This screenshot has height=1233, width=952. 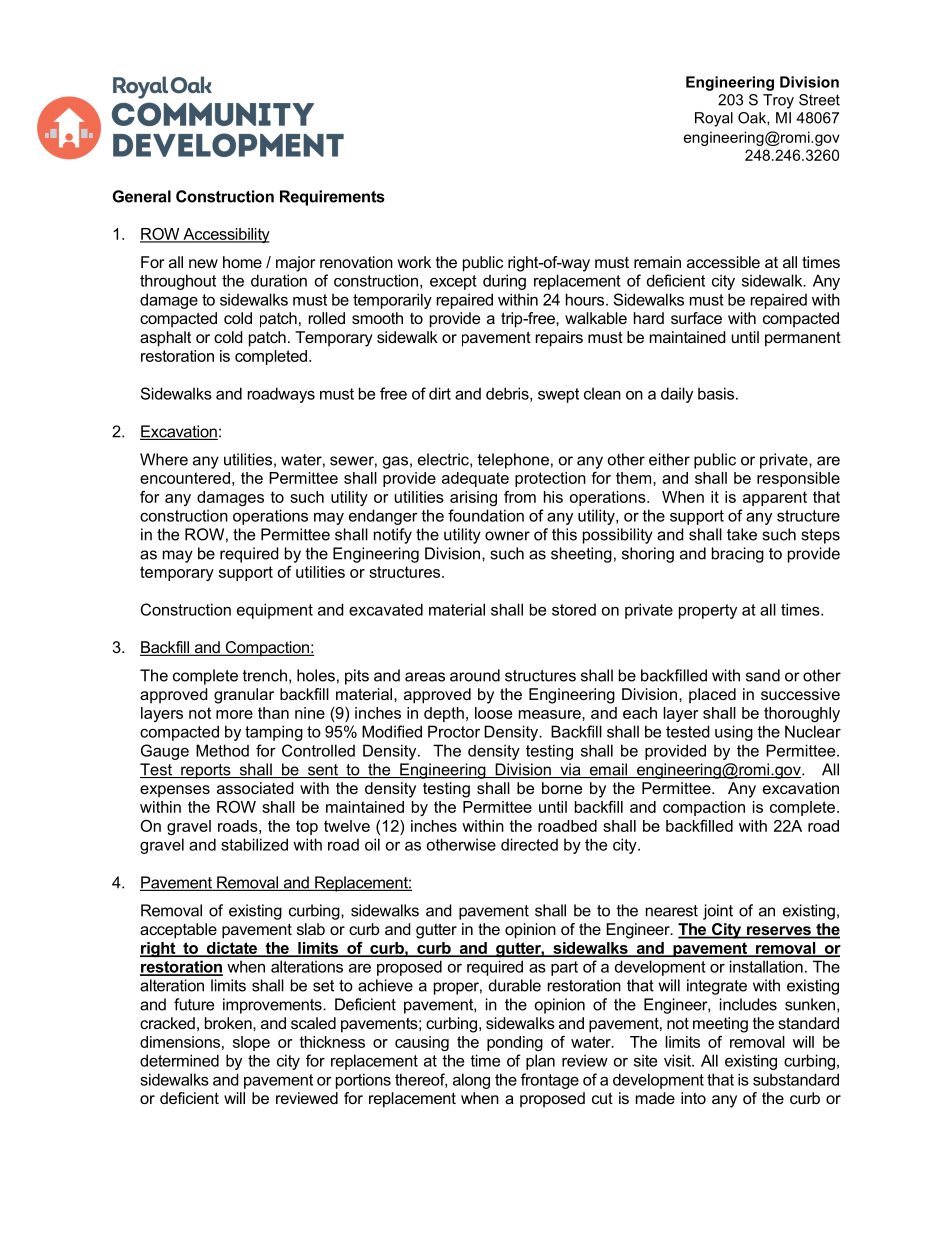 What do you see at coordinates (471, 1081) in the screenshot?
I see `along` at bounding box center [471, 1081].
